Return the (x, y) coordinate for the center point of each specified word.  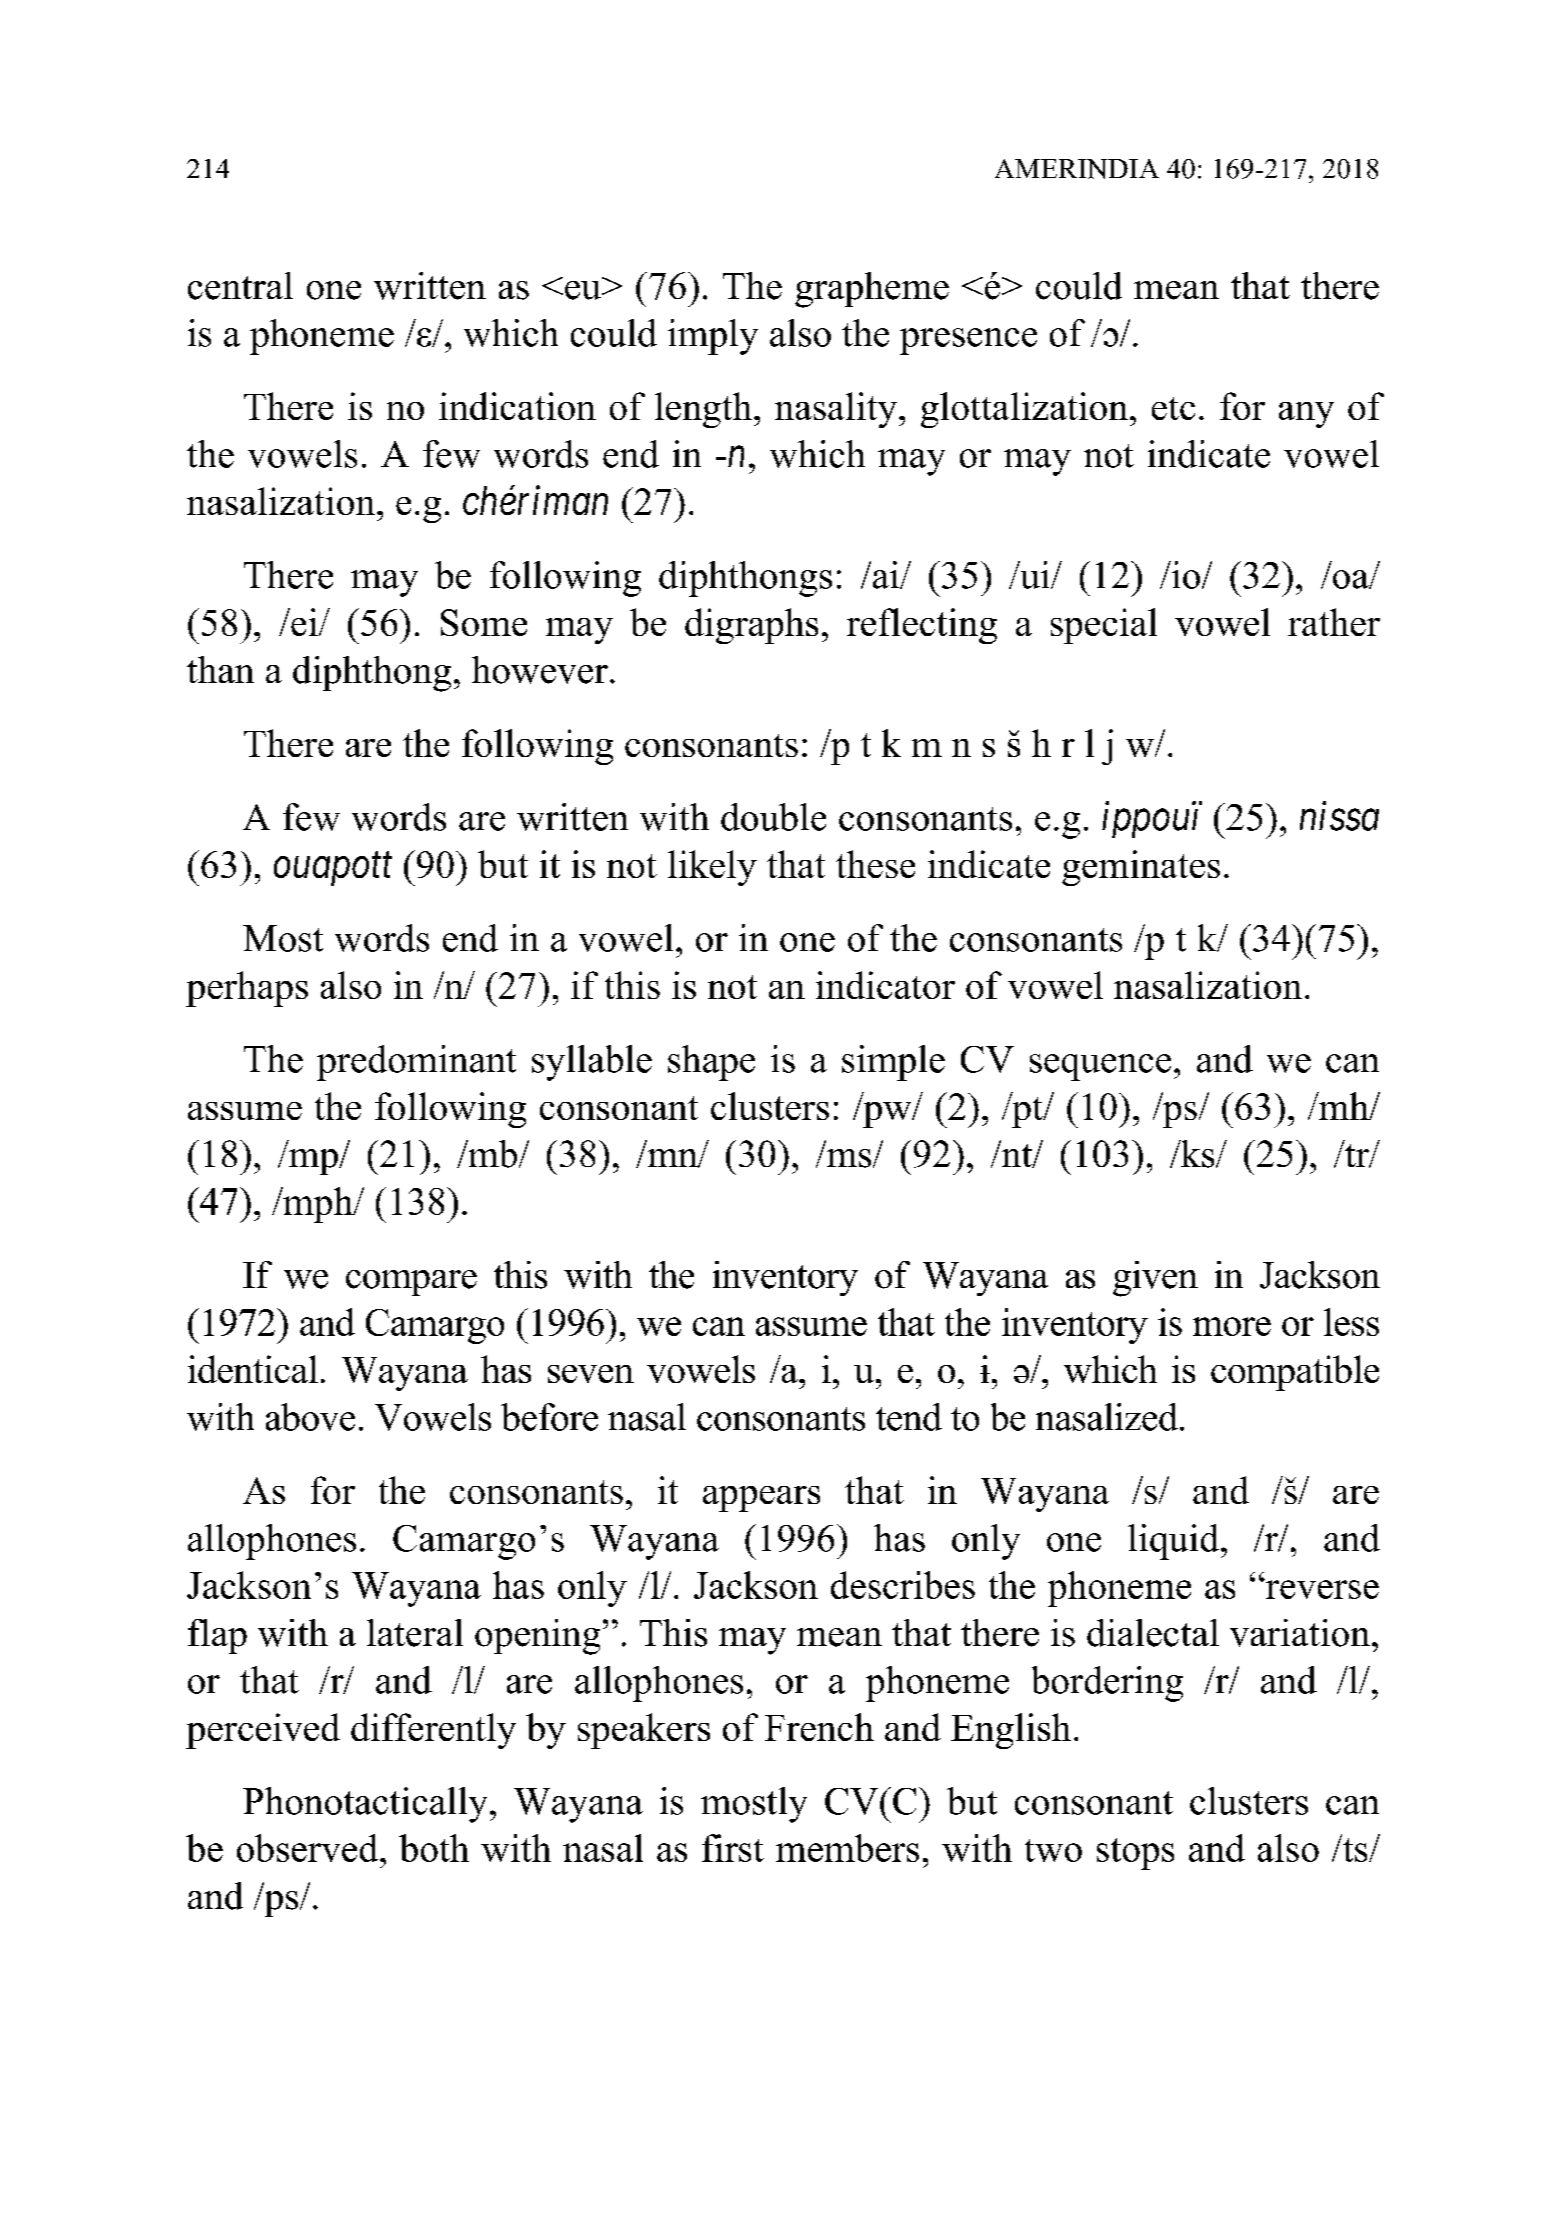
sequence (1100, 1067)
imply (713, 337)
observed (307, 1848)
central (240, 286)
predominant (416, 1063)
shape (711, 1063)
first (733, 1848)
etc (1173, 408)
